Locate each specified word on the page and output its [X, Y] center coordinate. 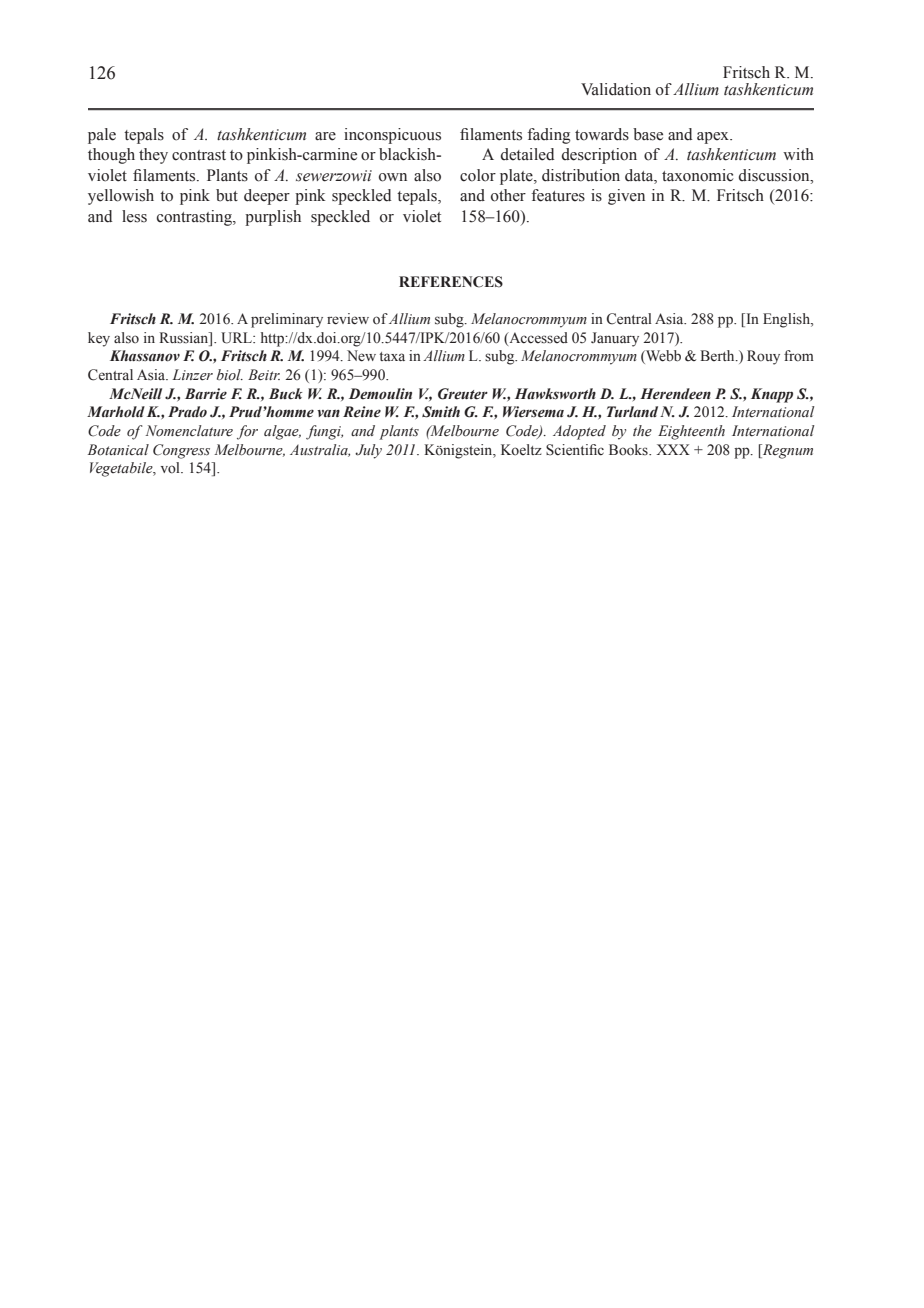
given [626, 197]
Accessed [537, 338]
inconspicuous [392, 136]
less [134, 216]
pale [102, 136]
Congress [181, 451]
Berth [718, 355]
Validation [616, 89]
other [508, 195]
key [99, 339]
